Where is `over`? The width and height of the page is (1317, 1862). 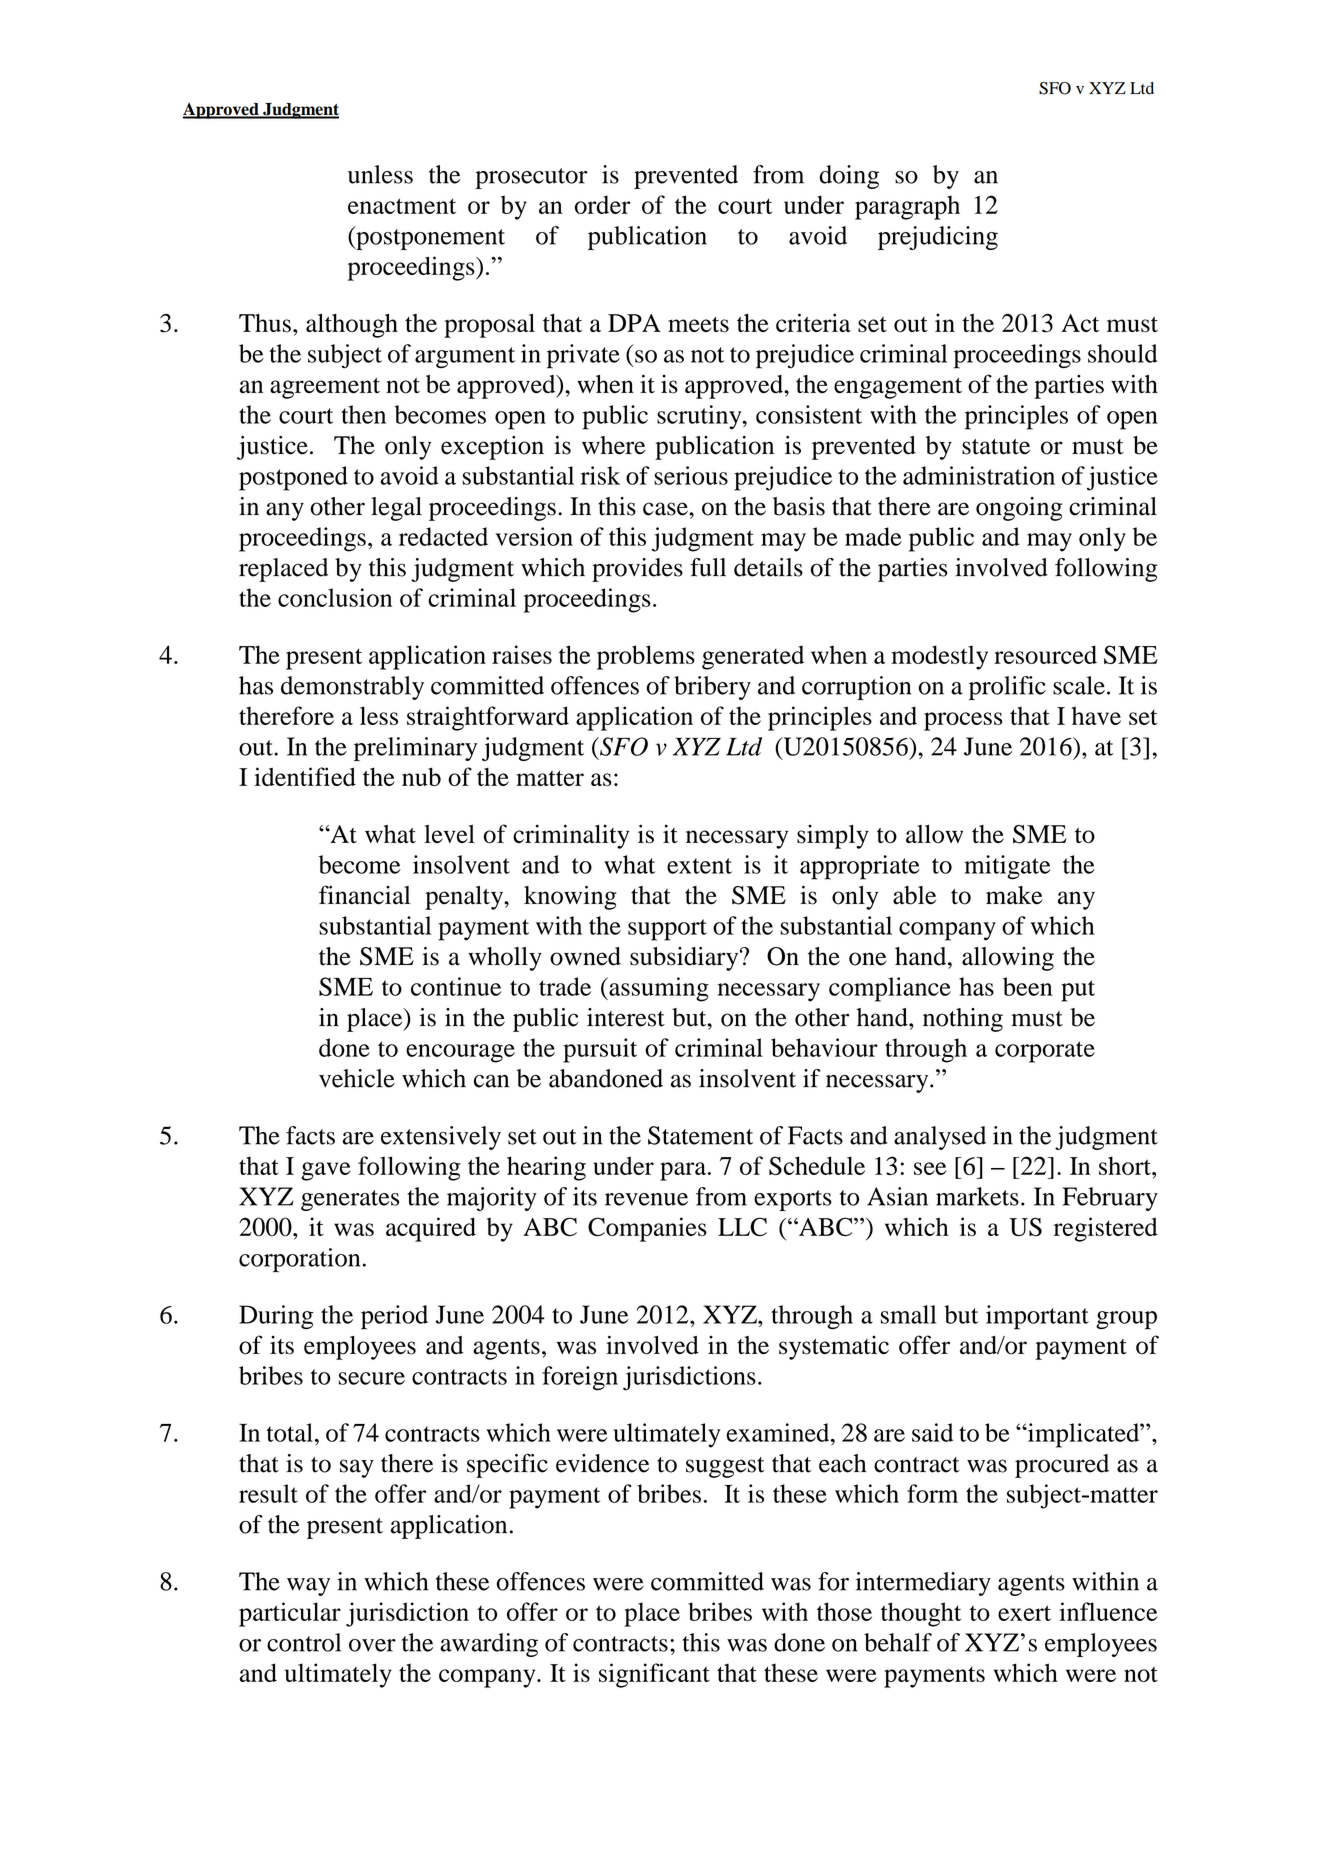 over is located at coordinates (372, 1645).
